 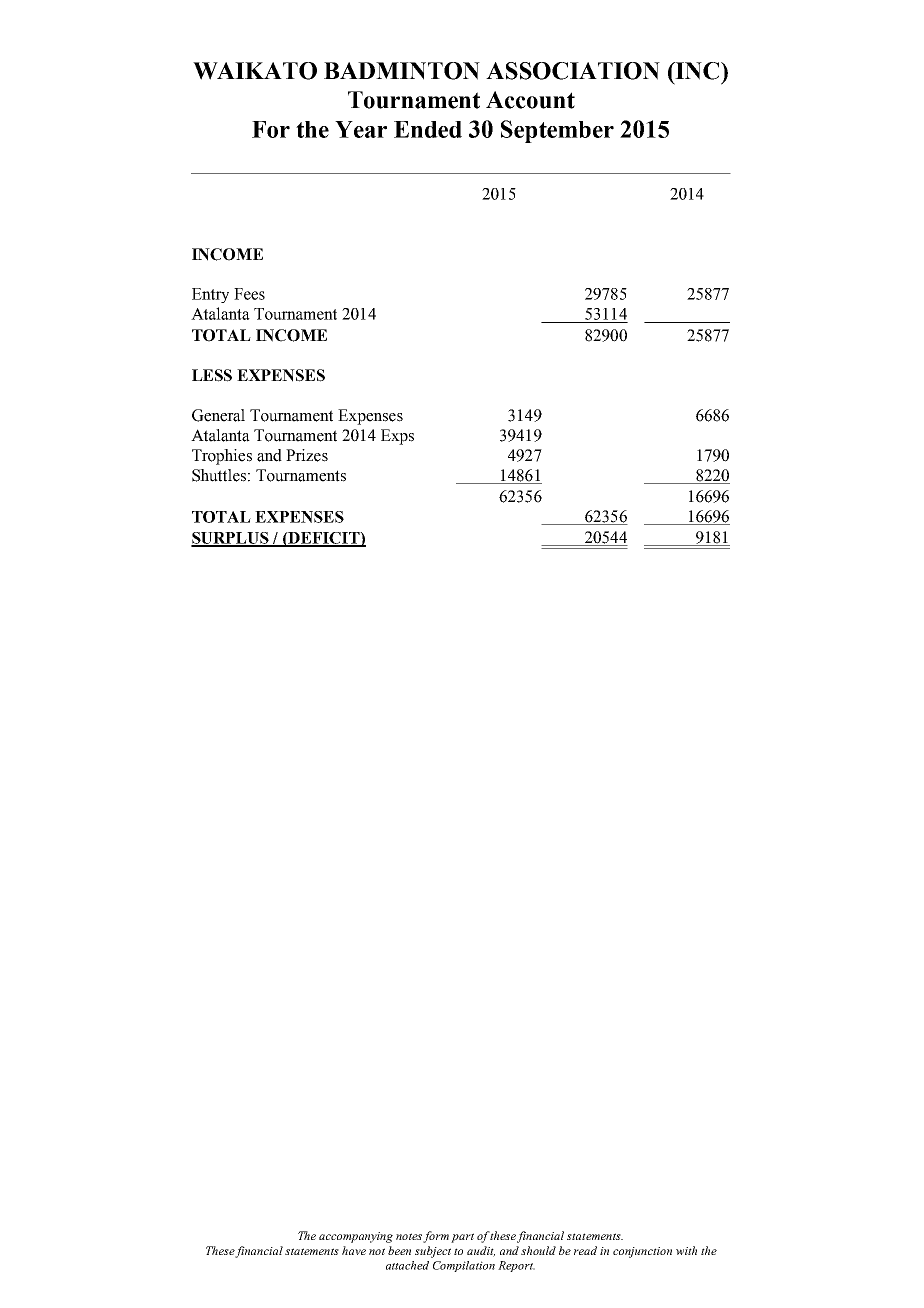 What do you see at coordinates (307, 455) in the screenshot?
I see `Prizes` at bounding box center [307, 455].
